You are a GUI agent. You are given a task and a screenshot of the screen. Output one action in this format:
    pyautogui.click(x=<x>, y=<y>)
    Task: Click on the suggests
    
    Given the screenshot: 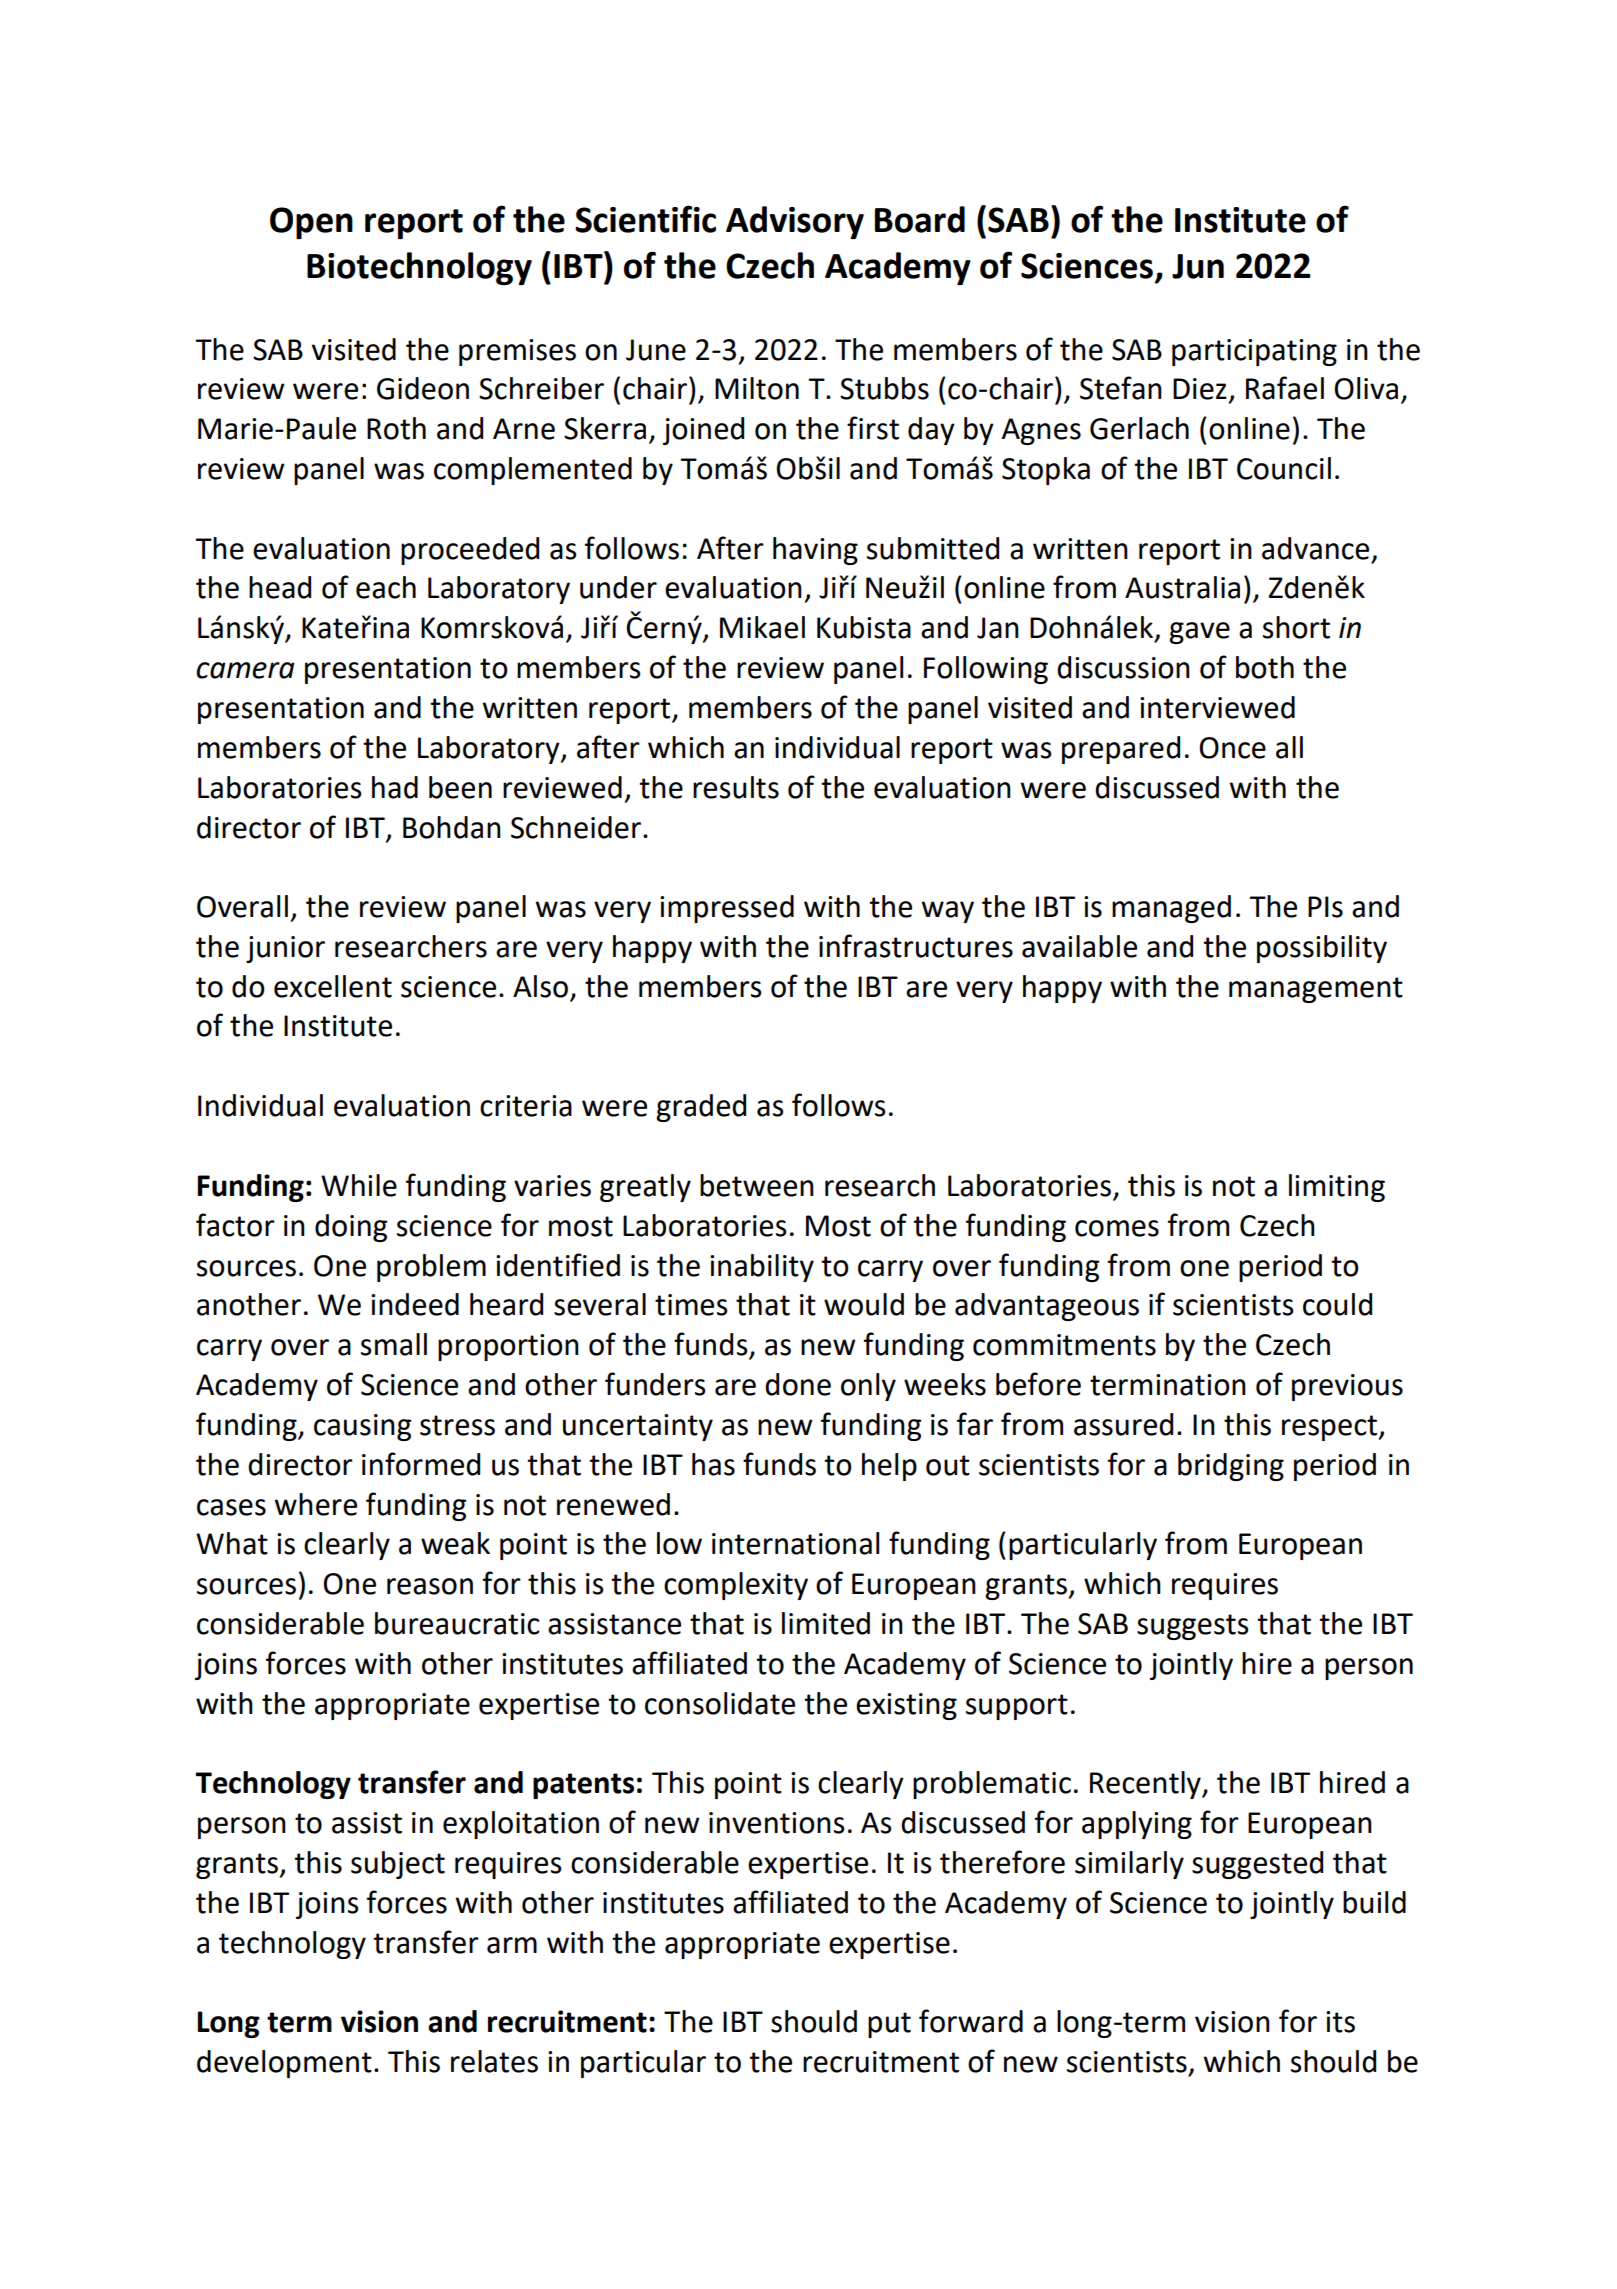 What is the action you would take?
    pyautogui.click(x=1193, y=1627)
